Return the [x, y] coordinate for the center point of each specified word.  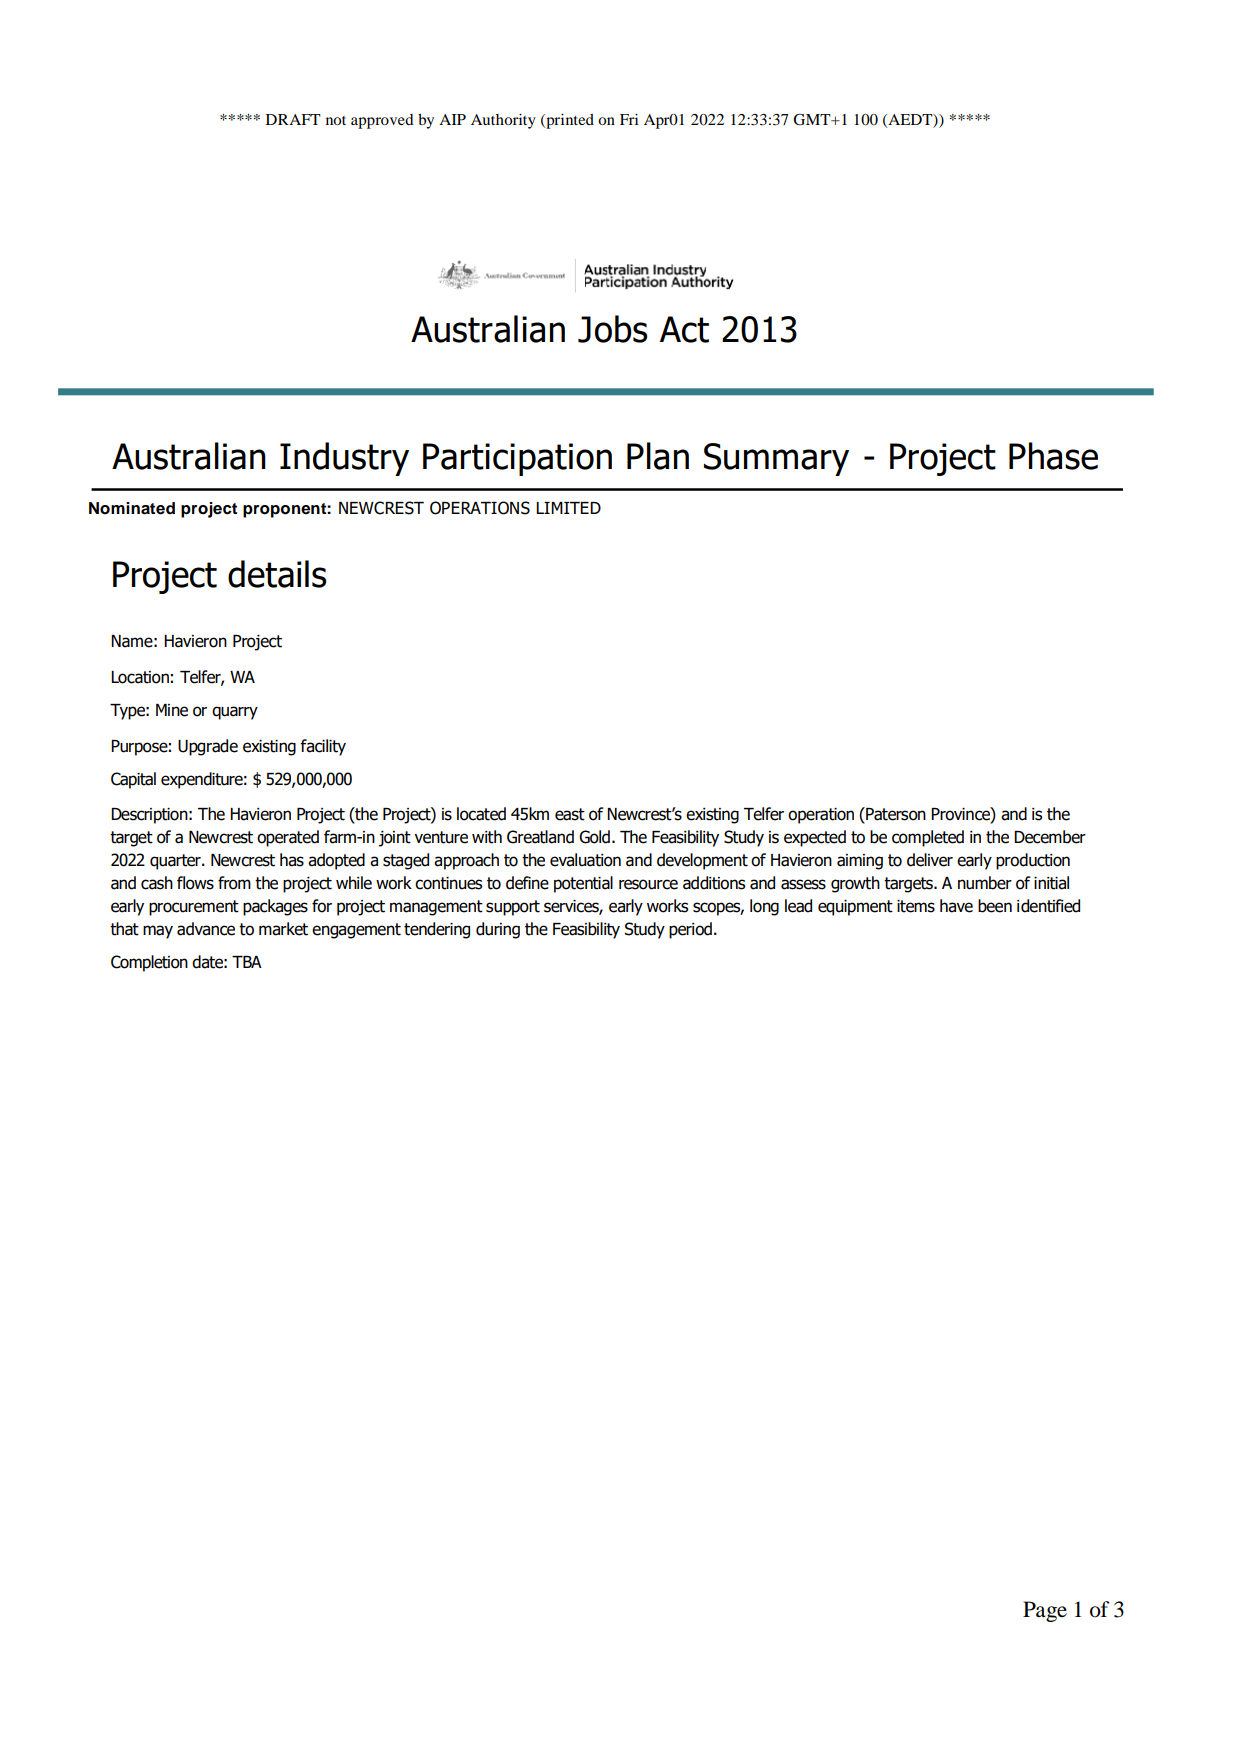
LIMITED [568, 508]
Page [1045, 1611]
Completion [149, 963]
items [916, 906]
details [277, 574]
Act [684, 329]
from [234, 883]
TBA [247, 962]
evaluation [585, 860]
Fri [629, 119]
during [498, 930]
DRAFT [293, 119]
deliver [930, 860]
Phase [1053, 456]
